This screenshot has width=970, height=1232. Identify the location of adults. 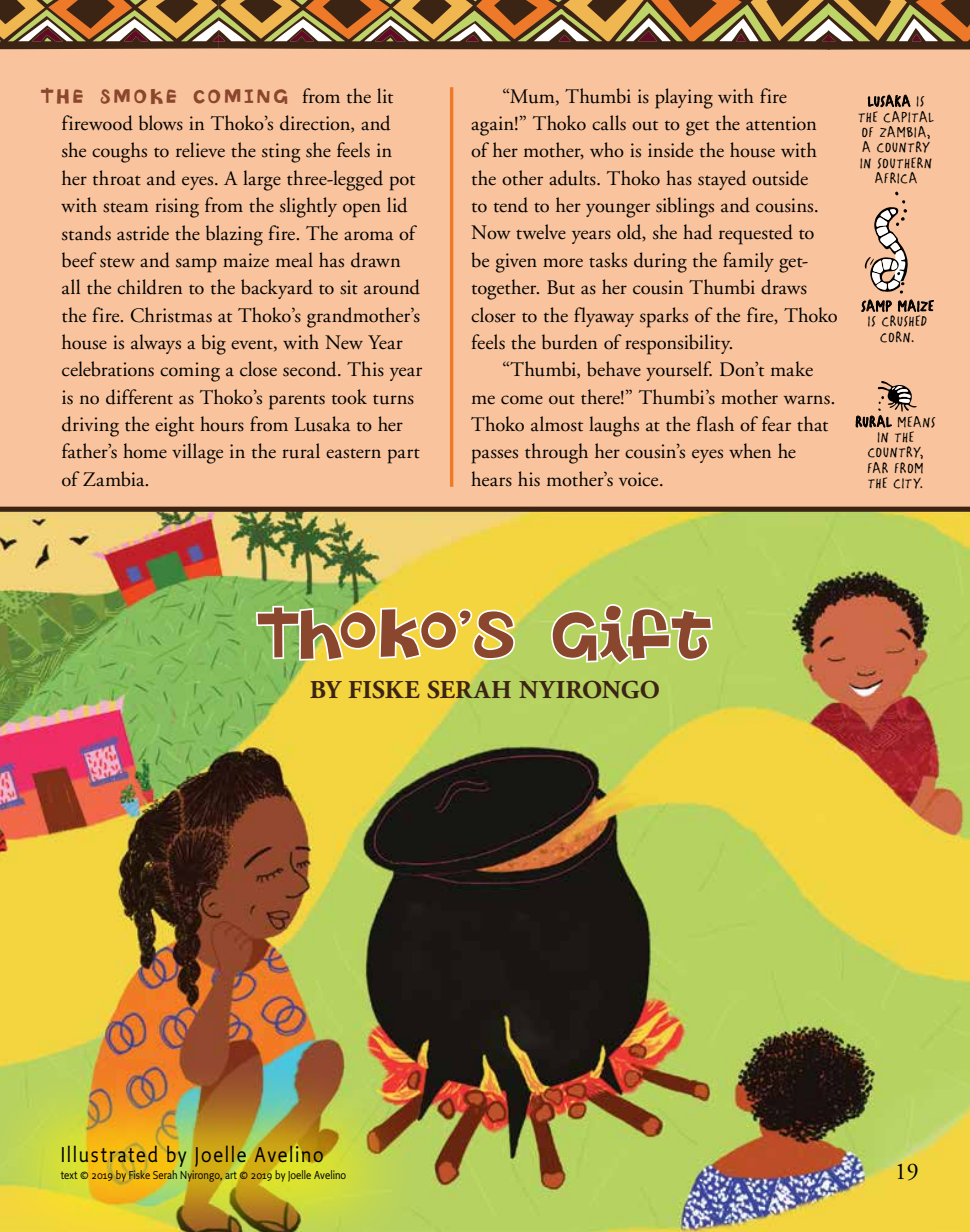
(573, 178).
